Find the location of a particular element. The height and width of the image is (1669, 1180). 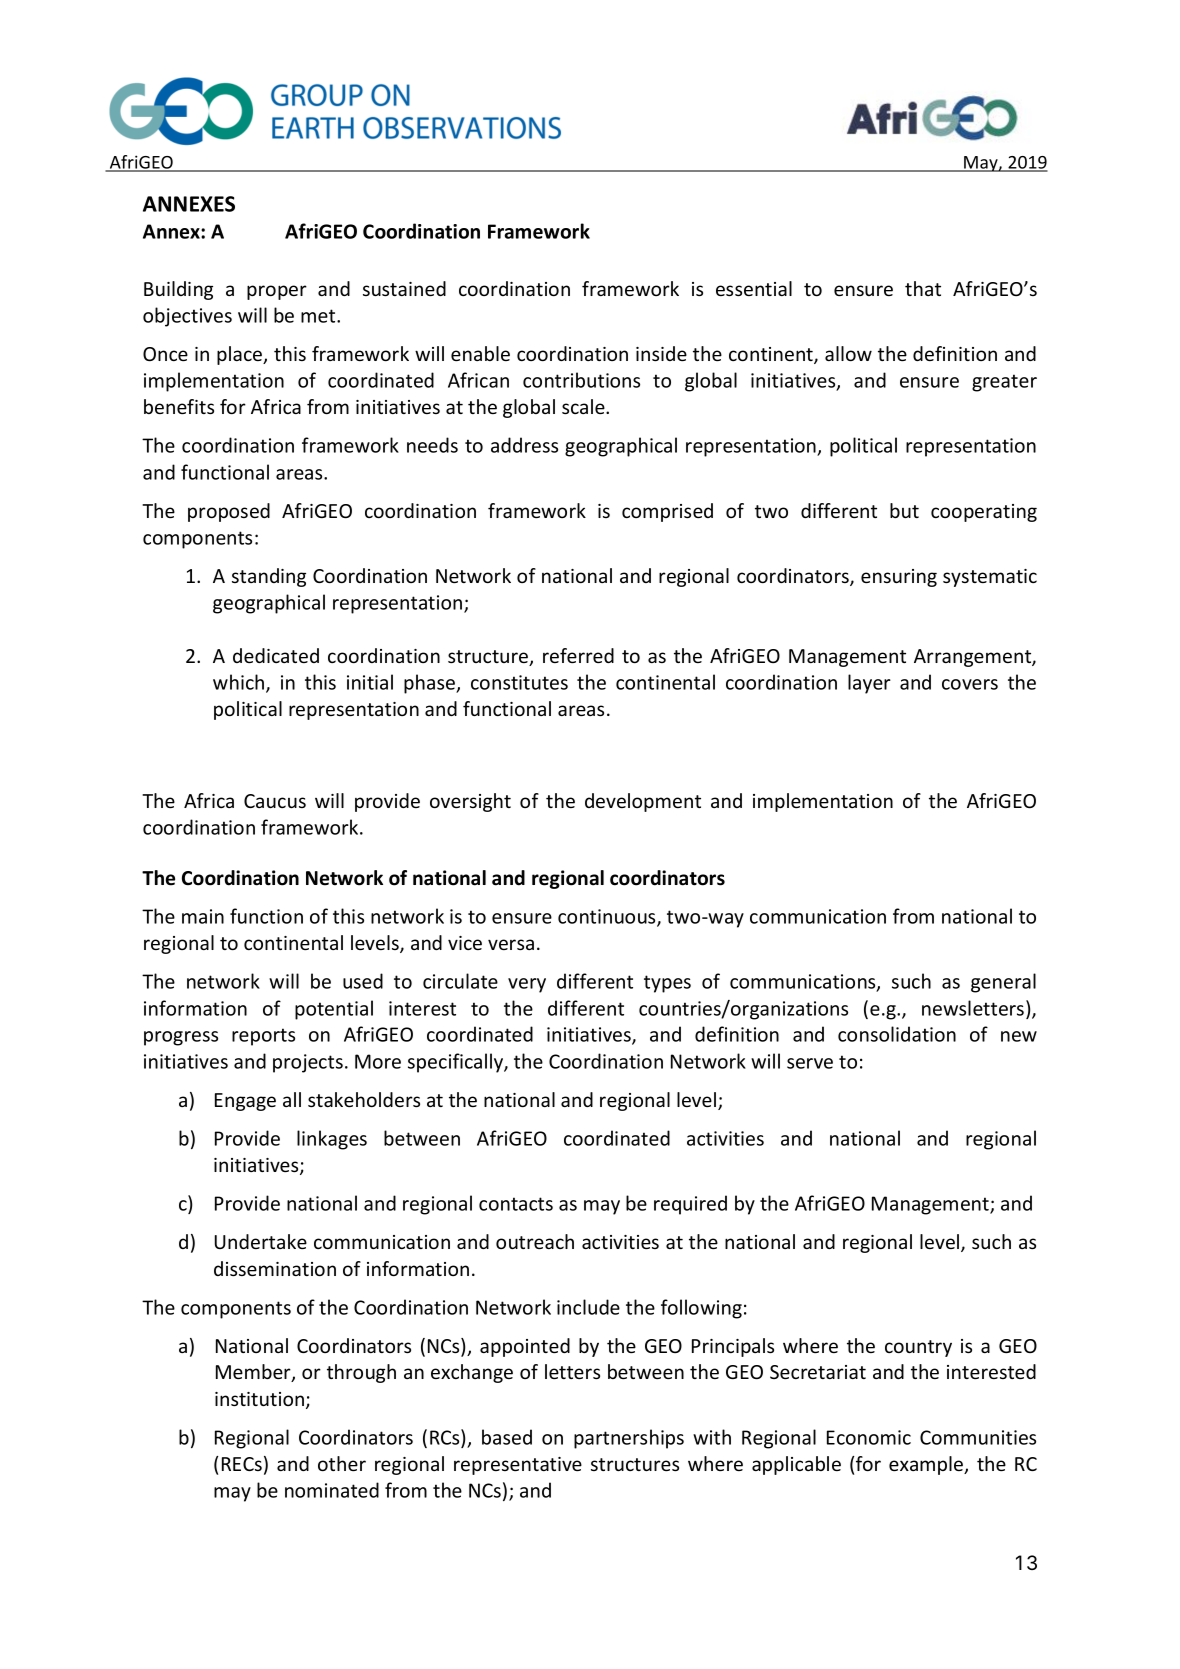

standing is located at coordinates (269, 577).
